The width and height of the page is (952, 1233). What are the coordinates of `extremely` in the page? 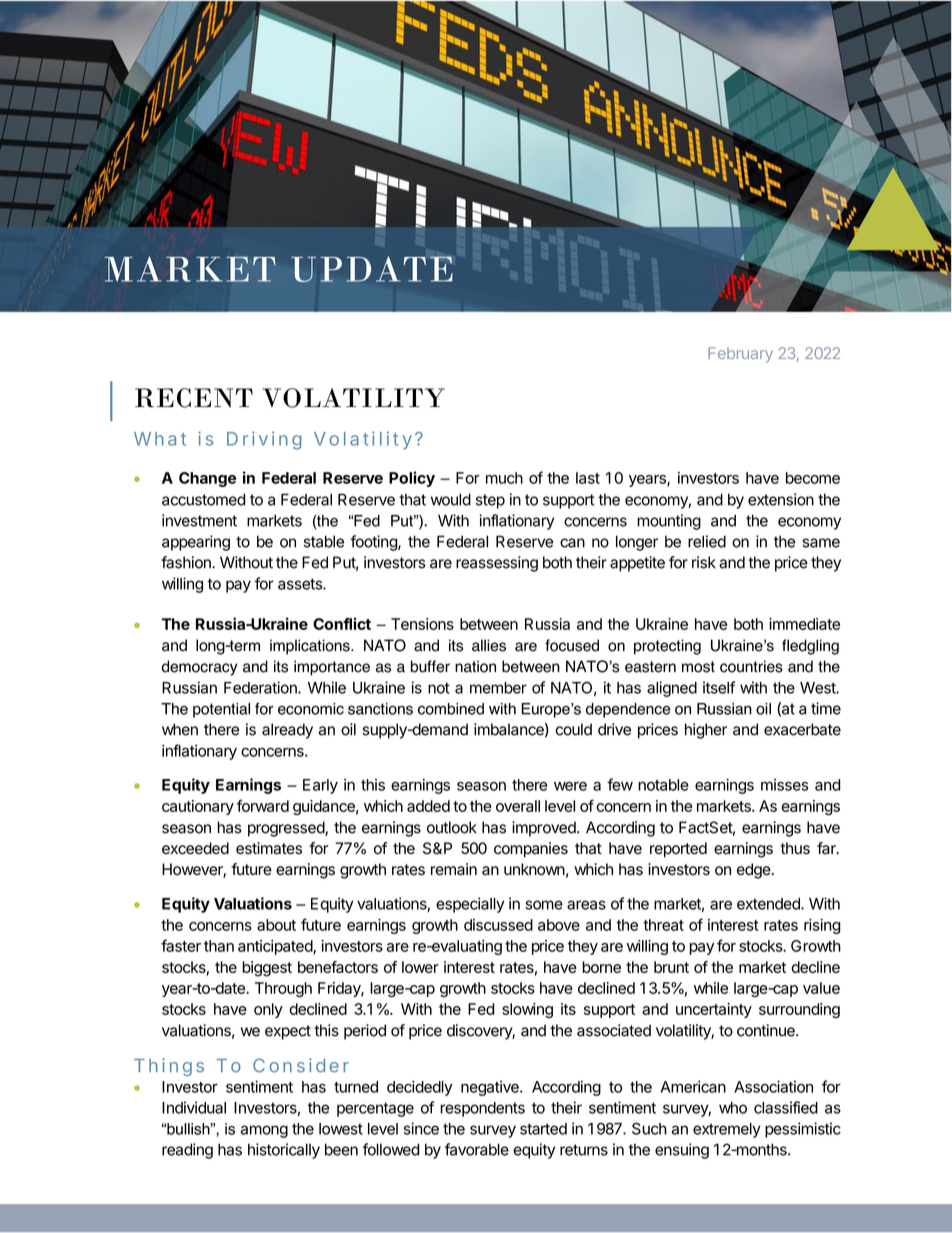 It's located at (727, 1130).
